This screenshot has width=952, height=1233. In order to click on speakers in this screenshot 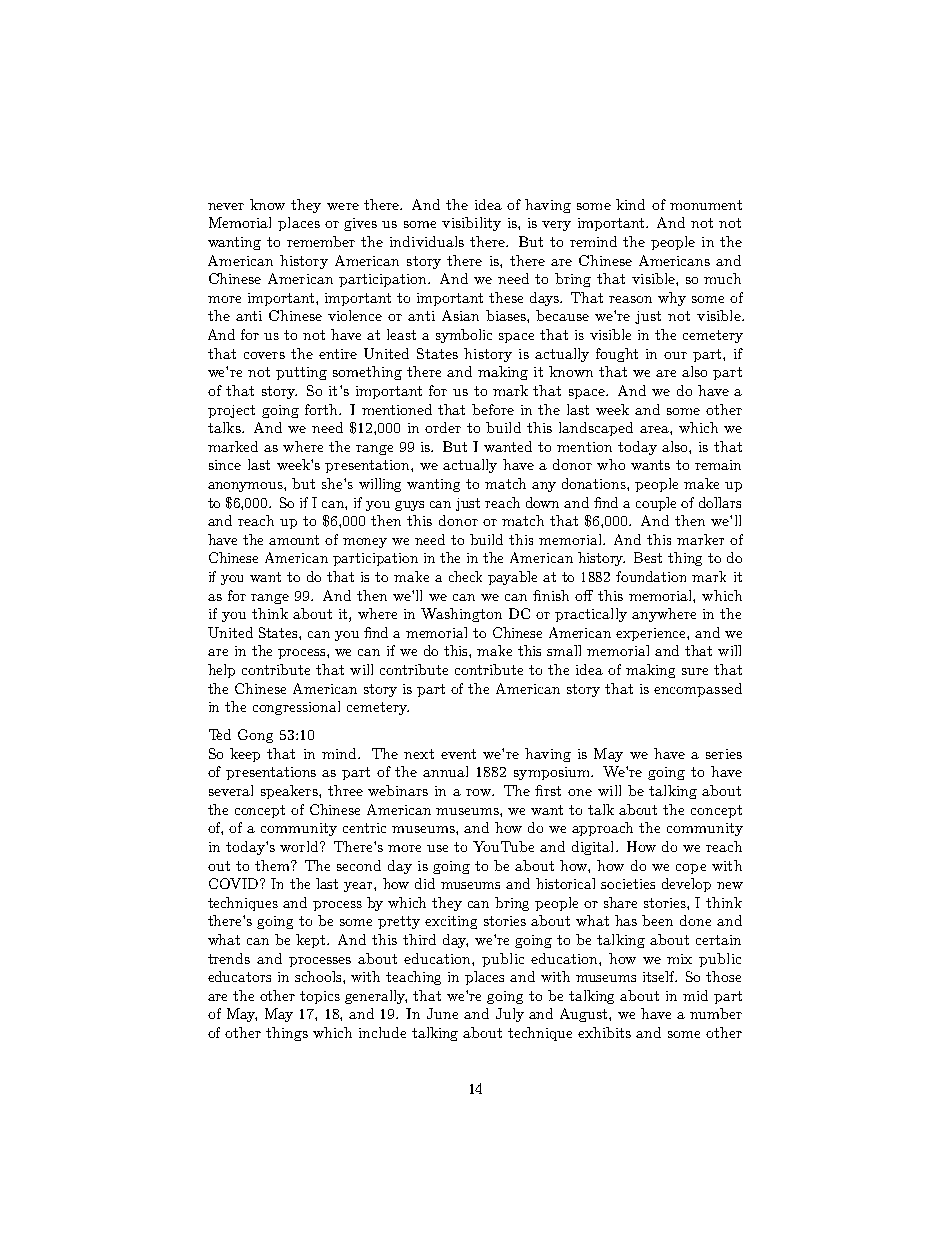, I will do `click(290, 792)`.
